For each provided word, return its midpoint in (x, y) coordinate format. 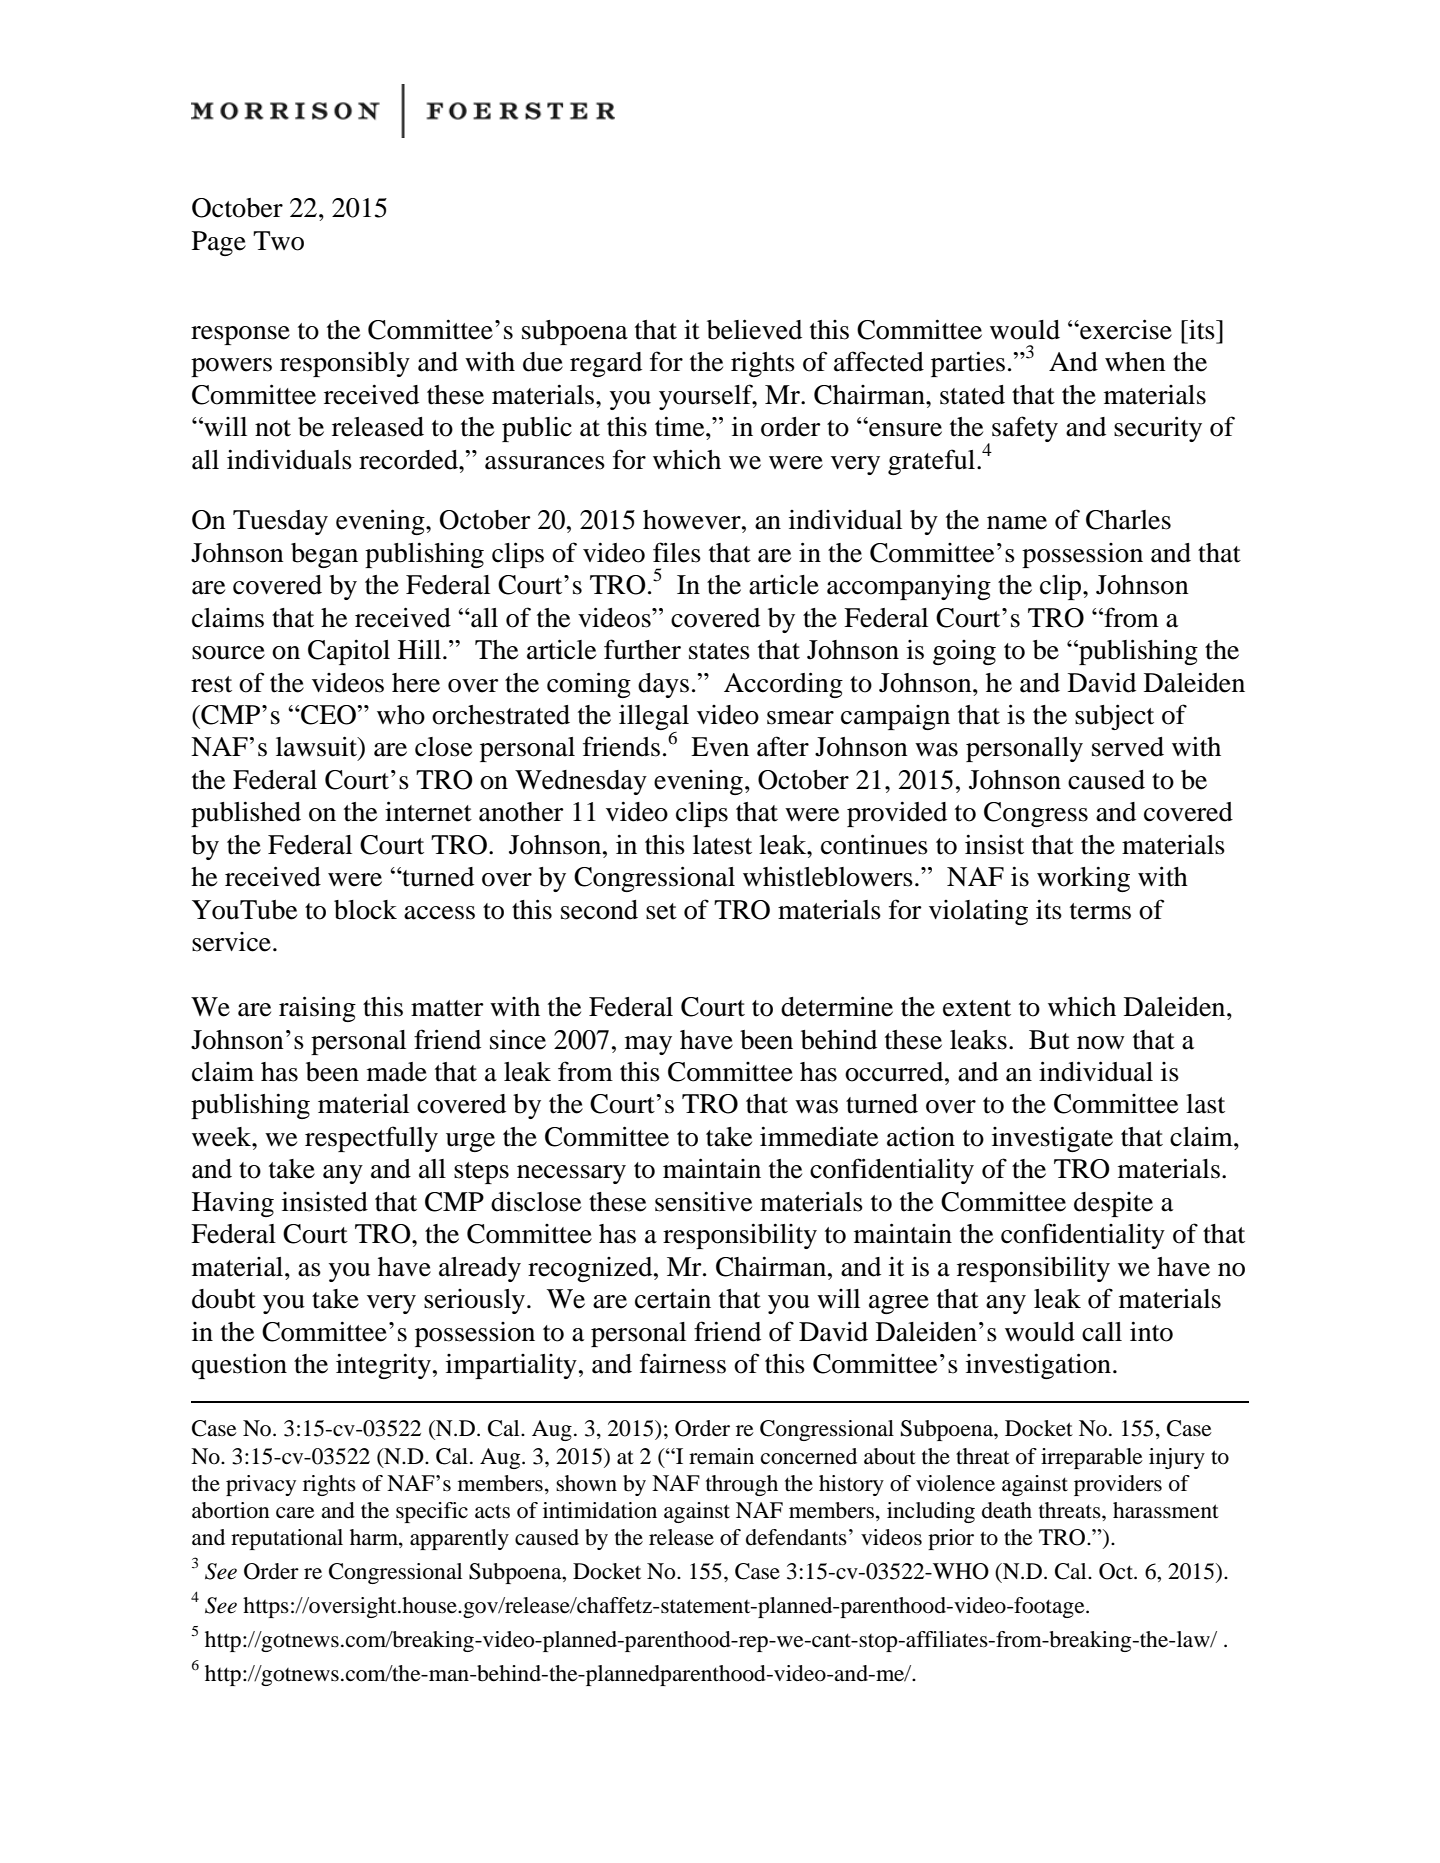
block (365, 910)
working (1083, 879)
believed (754, 329)
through (742, 1485)
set (661, 911)
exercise (1125, 329)
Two (278, 241)
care (295, 1513)
